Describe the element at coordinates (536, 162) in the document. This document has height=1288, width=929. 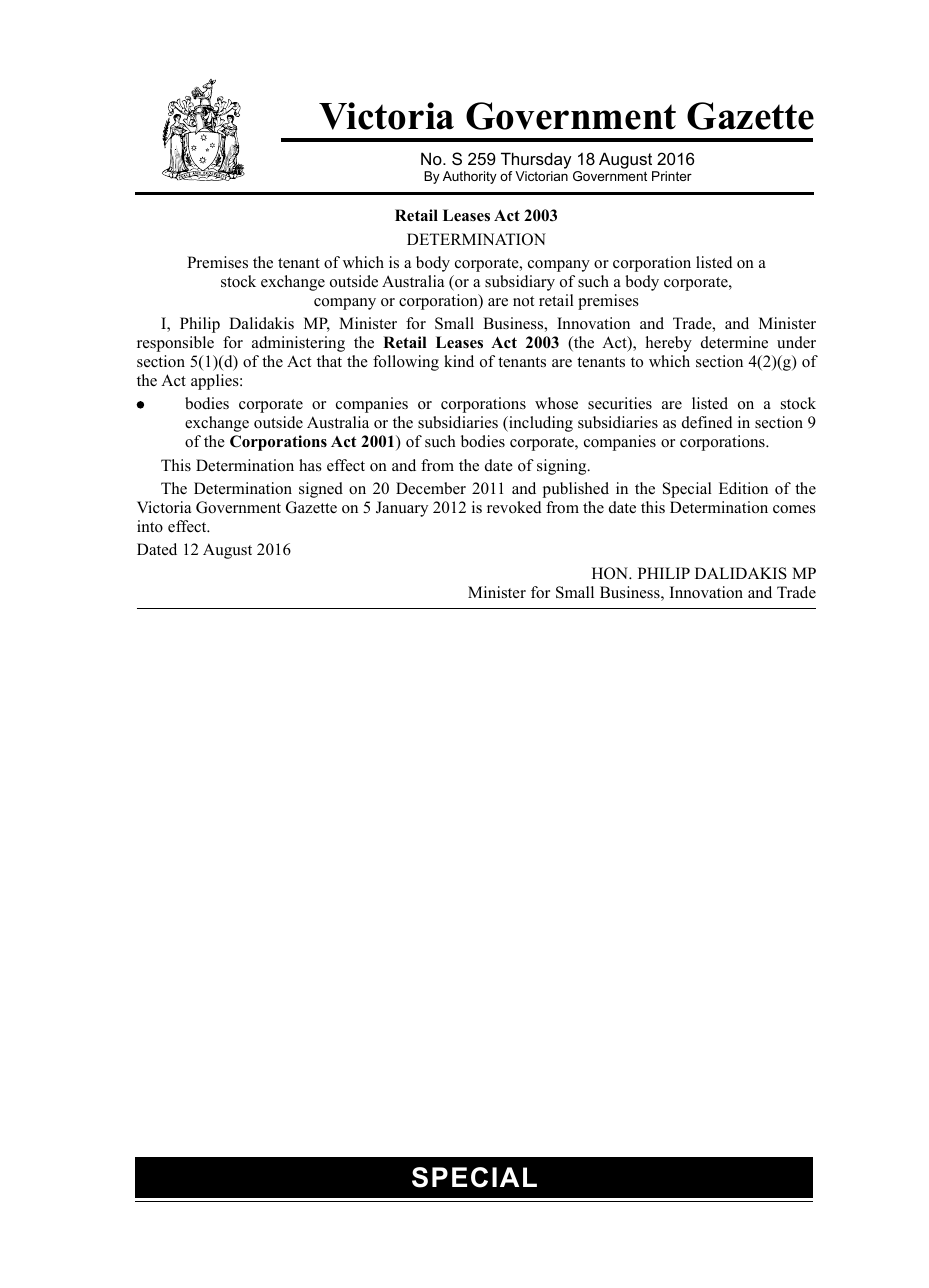
I see `Thursday` at that location.
